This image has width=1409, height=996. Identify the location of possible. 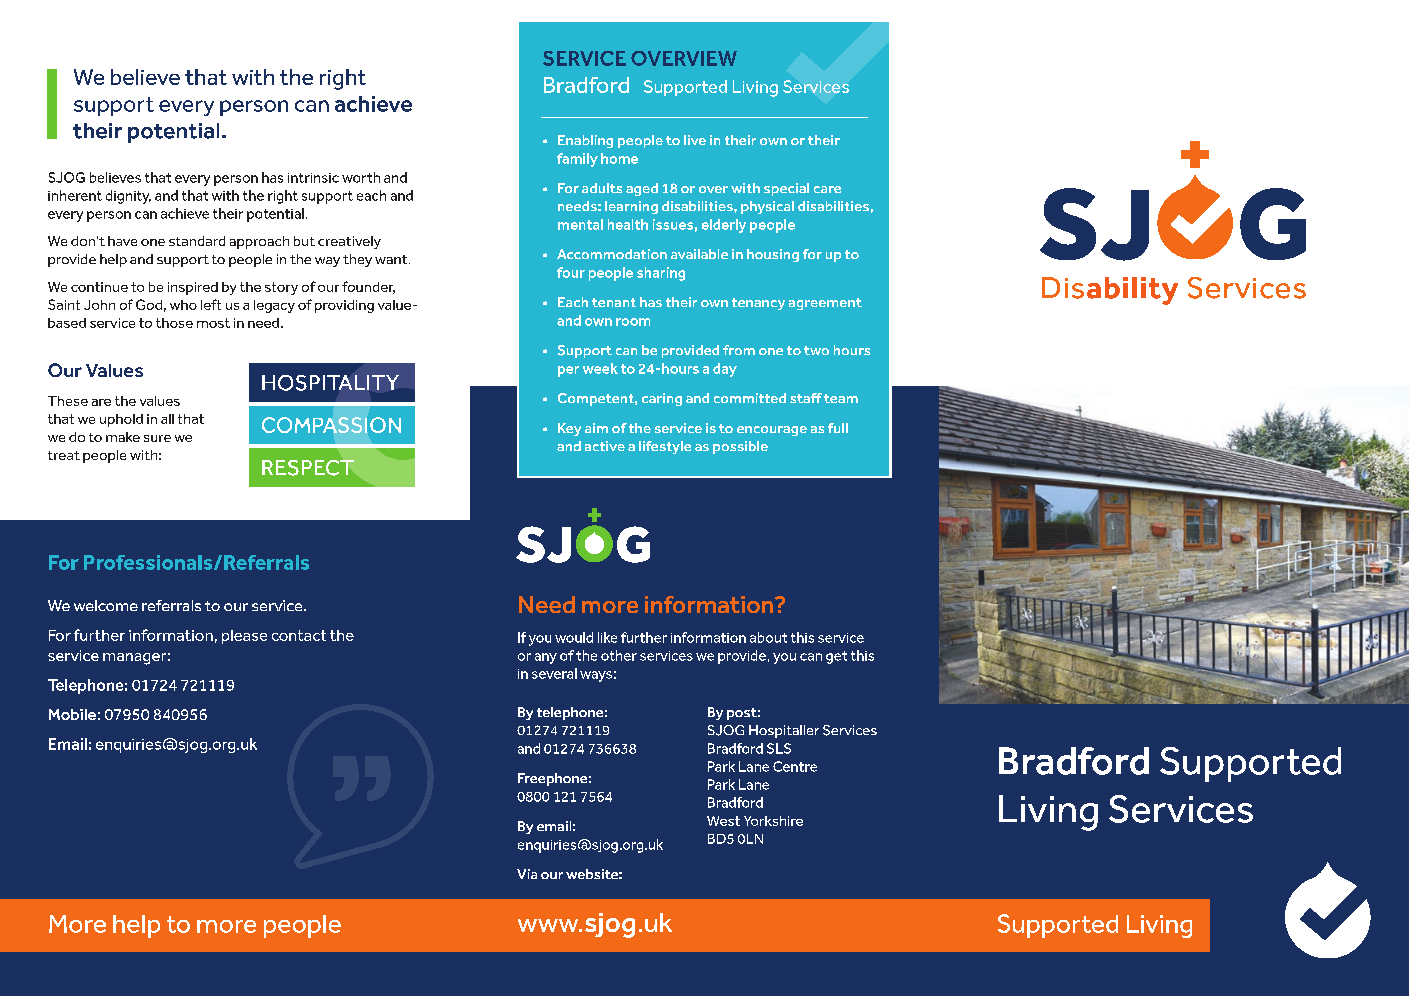
(740, 447).
